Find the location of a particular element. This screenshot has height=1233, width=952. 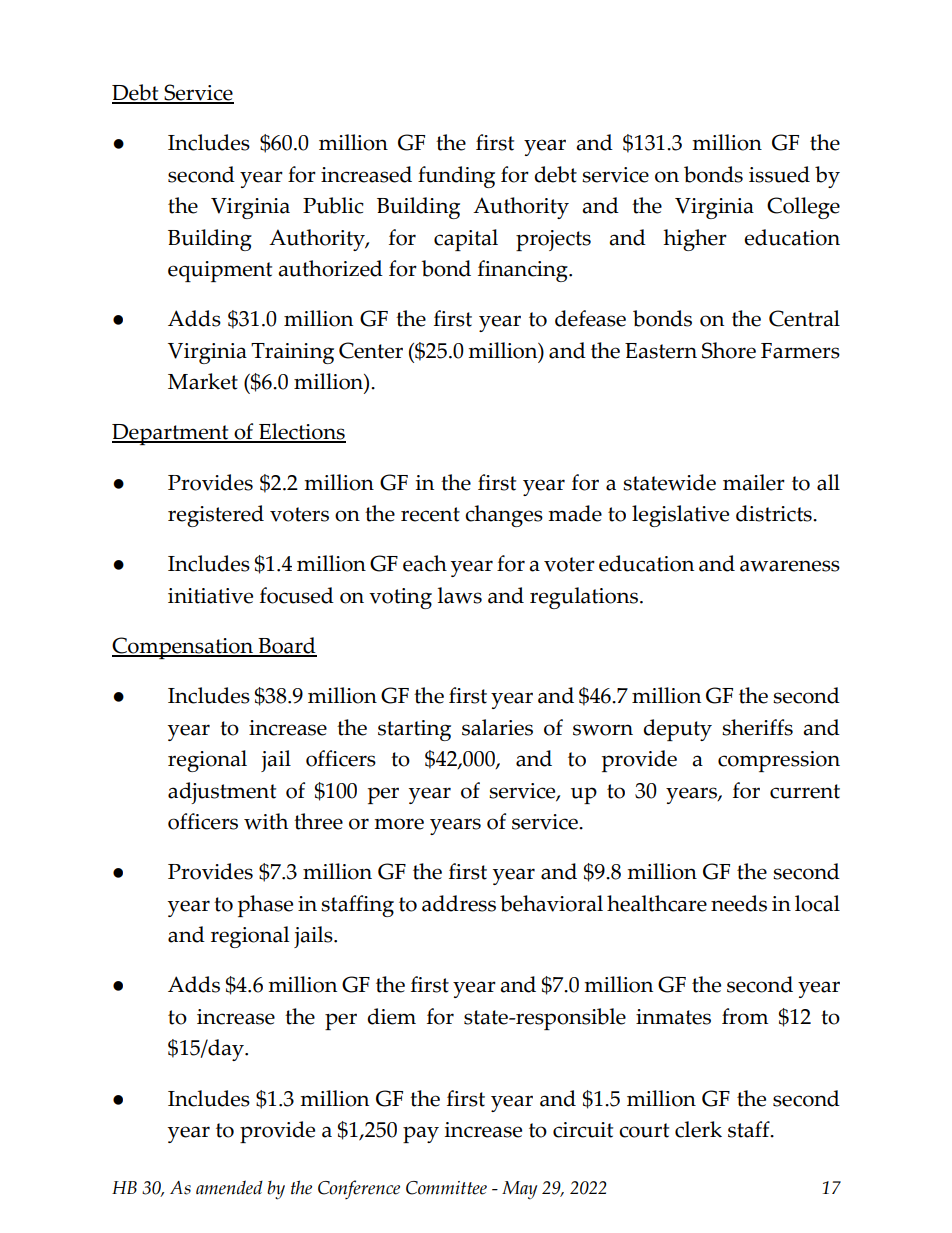

amended is located at coordinates (229, 1187).
